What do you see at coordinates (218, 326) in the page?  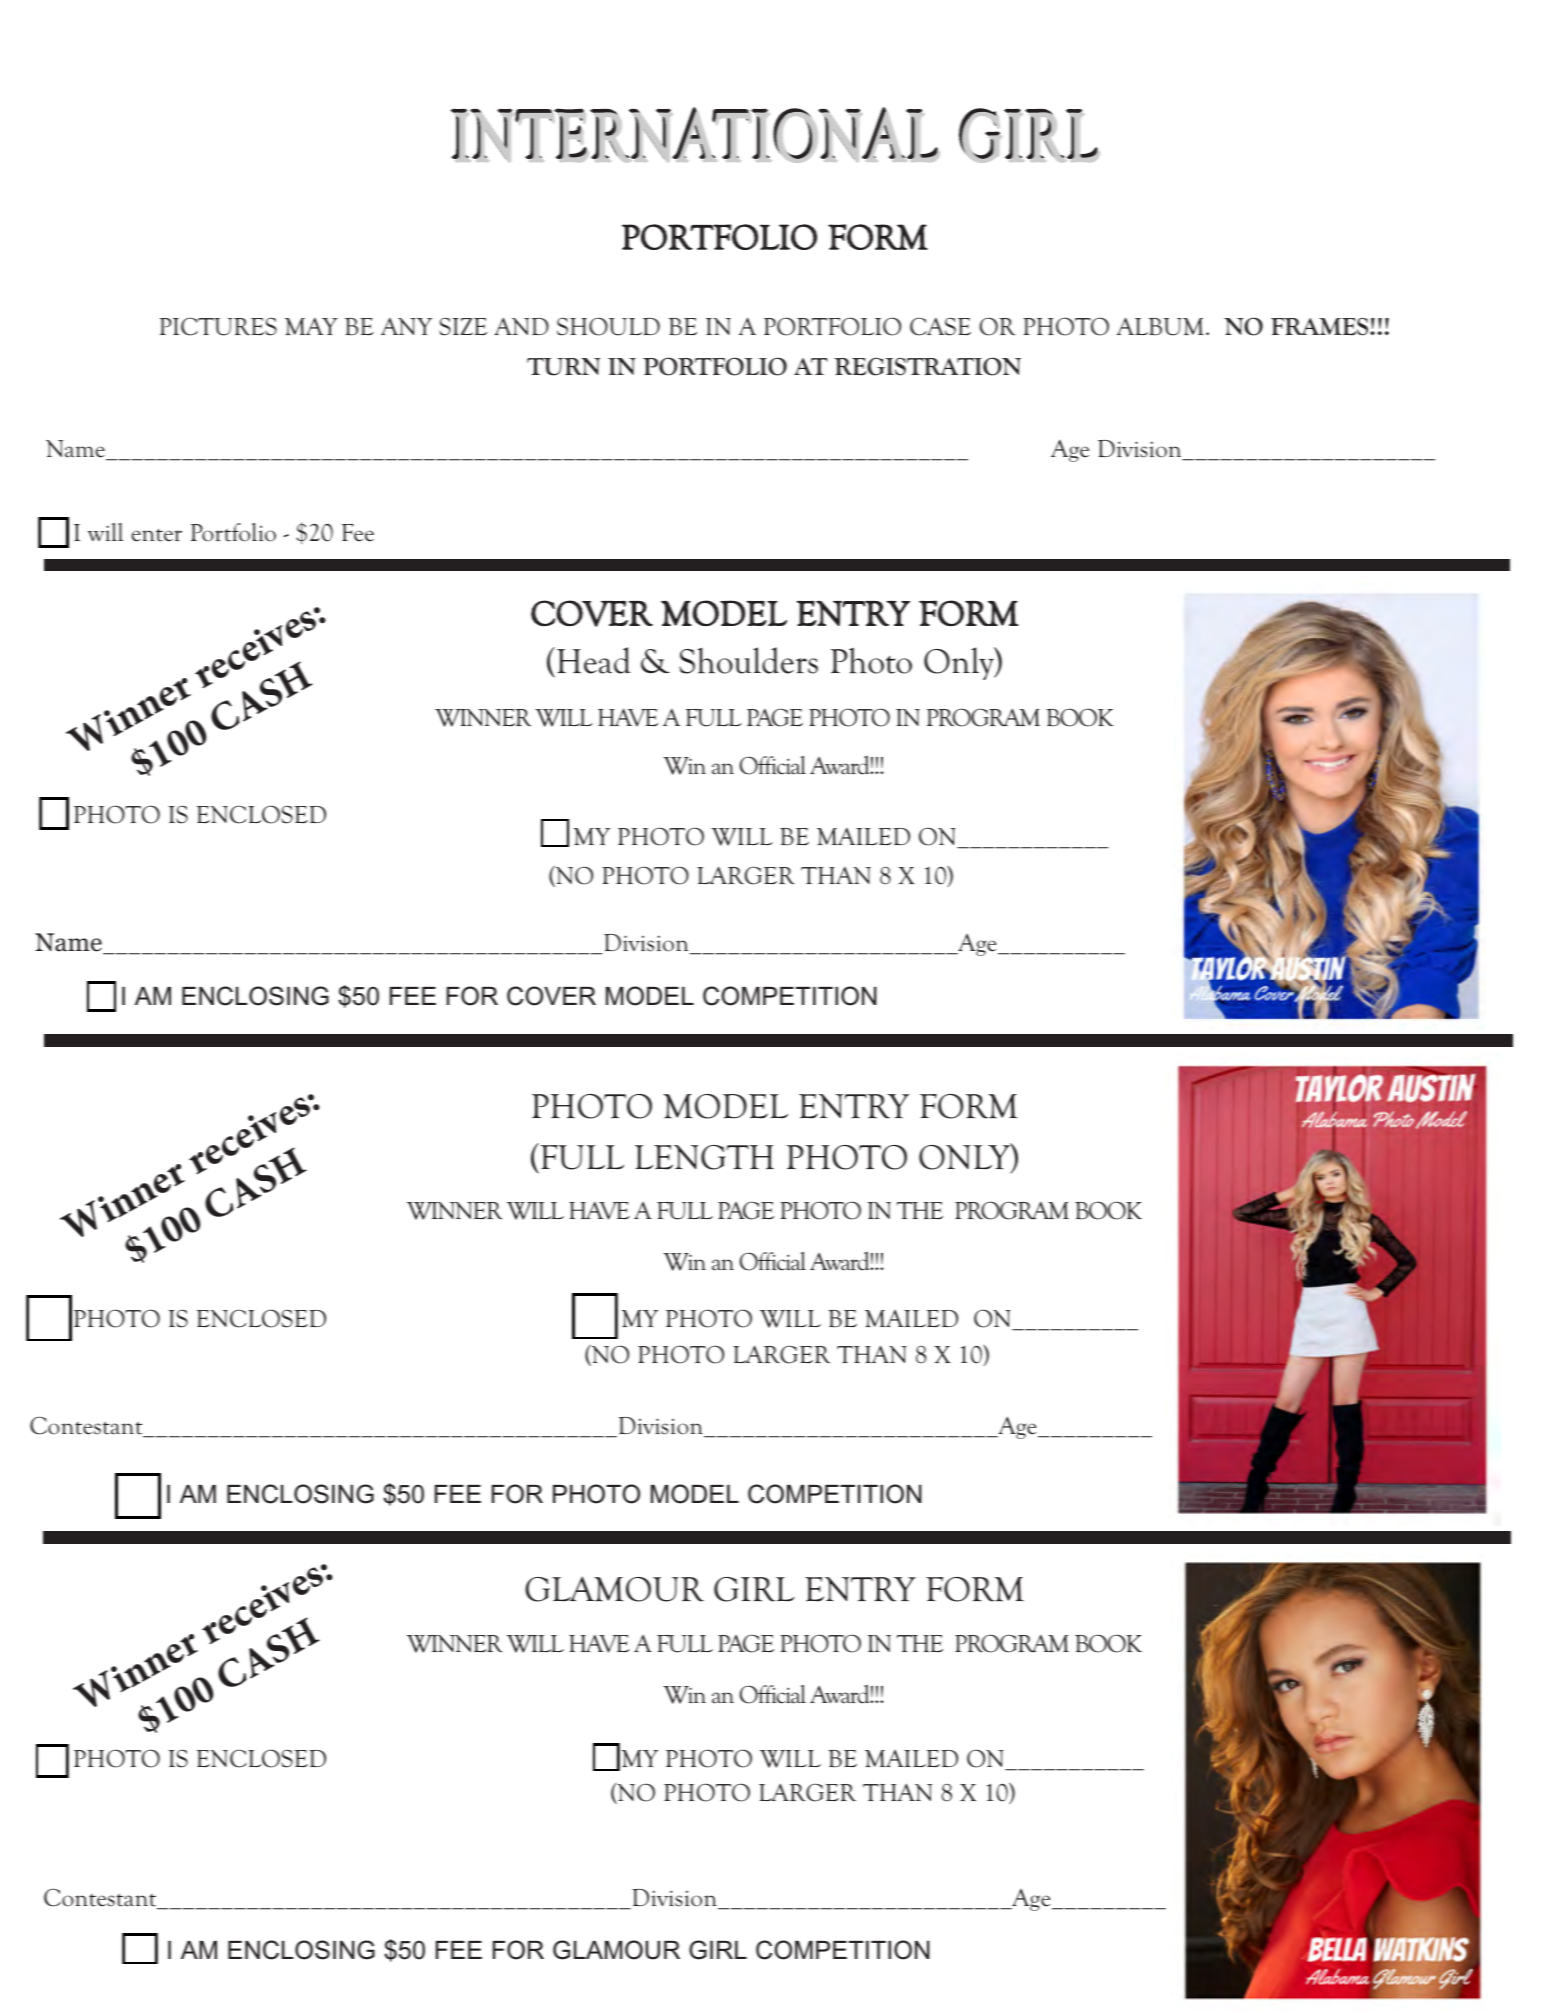 I see `PICTURES` at bounding box center [218, 326].
